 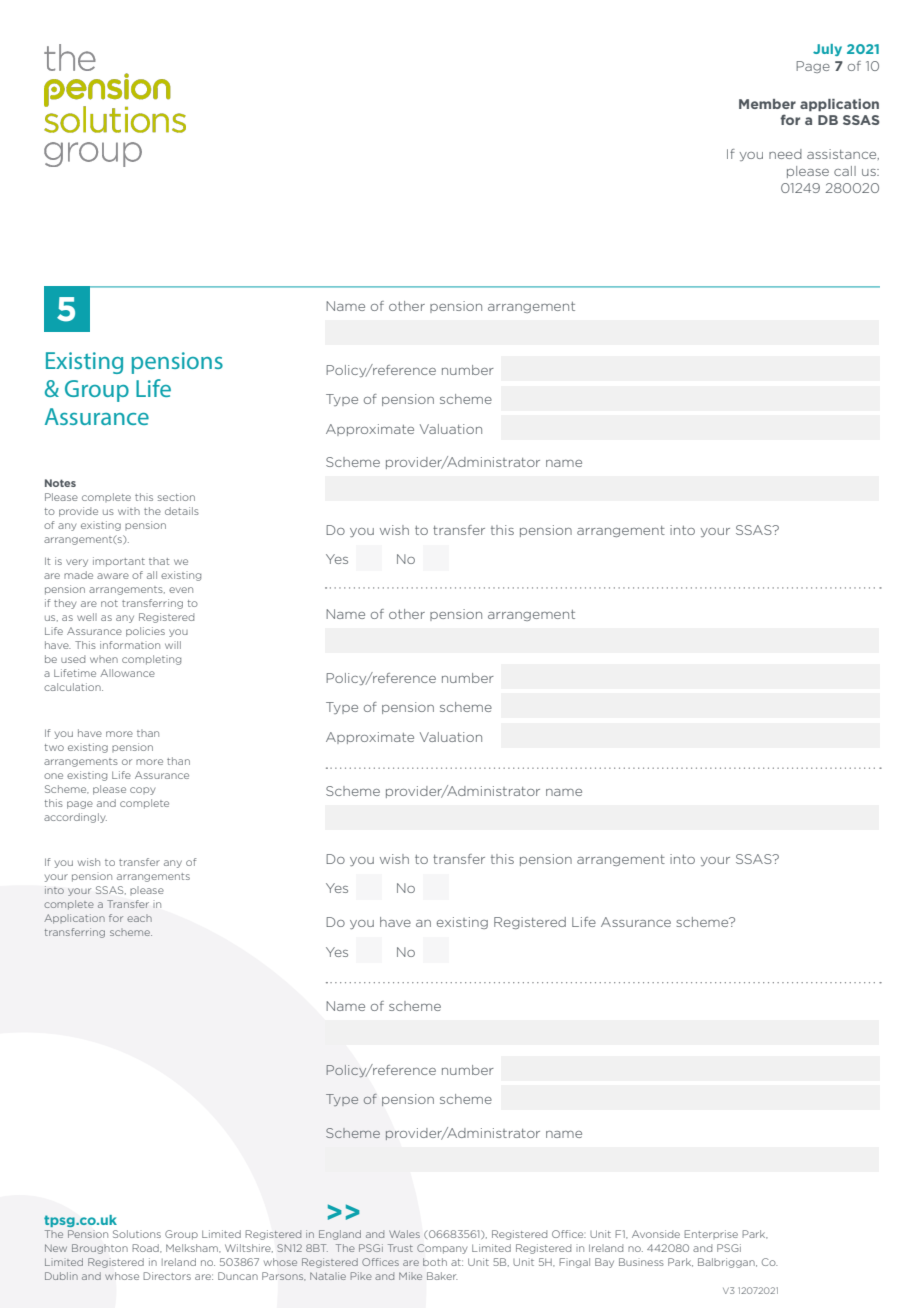 What do you see at coordinates (711, 1234) in the image?
I see `Enterprise` at bounding box center [711, 1234].
